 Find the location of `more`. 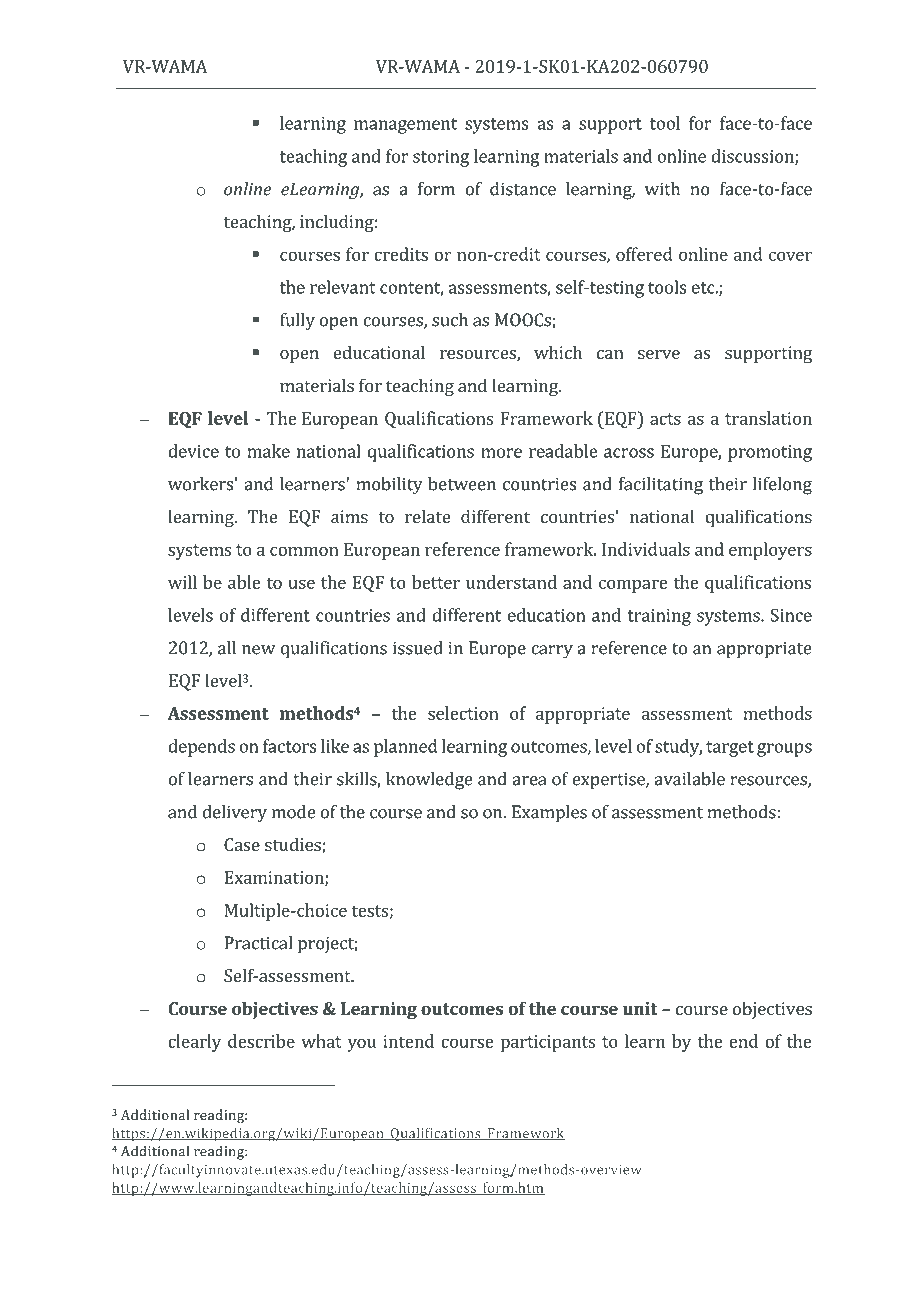

more is located at coordinates (501, 453).
